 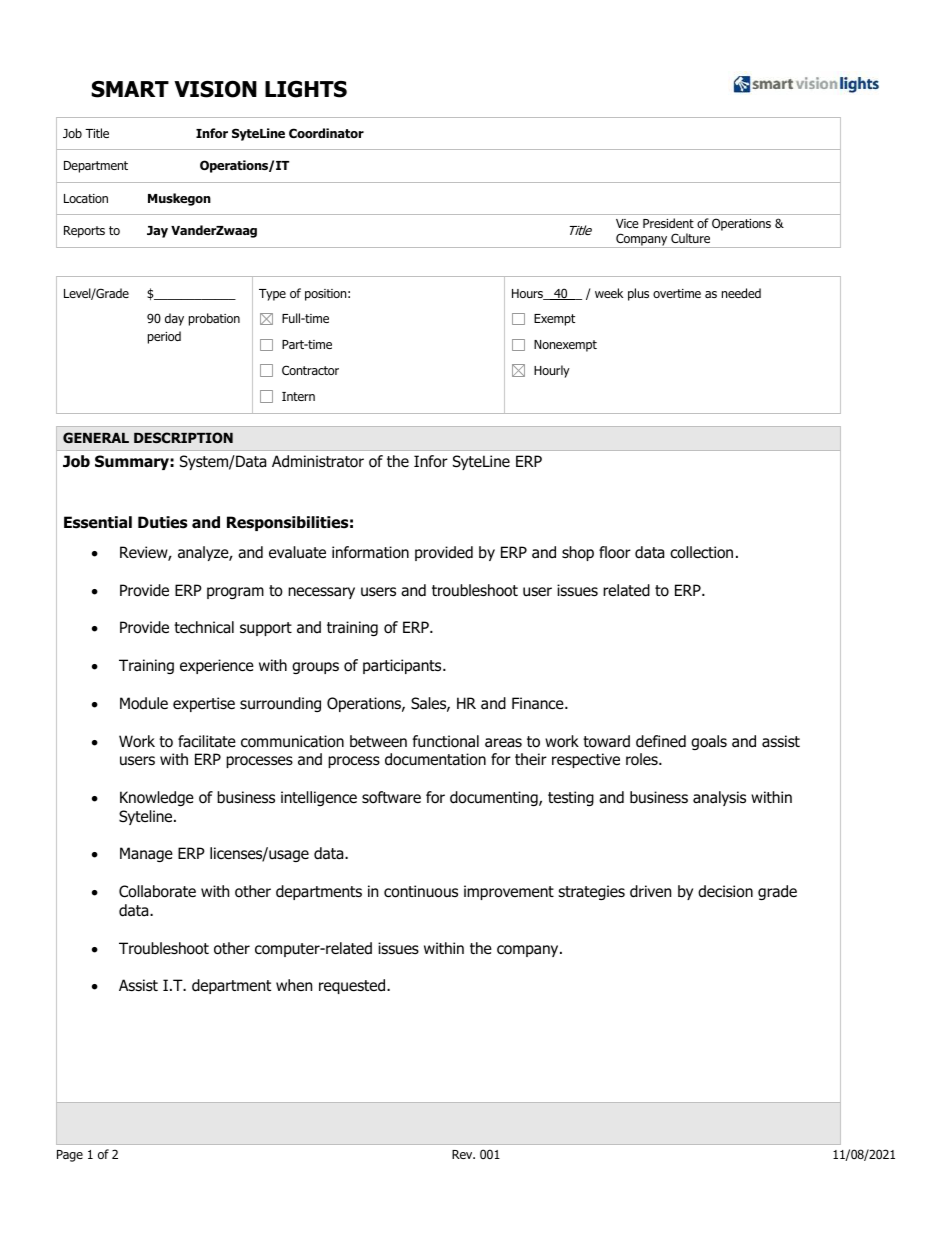 What do you see at coordinates (326, 133) in the document?
I see `Coordinator` at bounding box center [326, 133].
